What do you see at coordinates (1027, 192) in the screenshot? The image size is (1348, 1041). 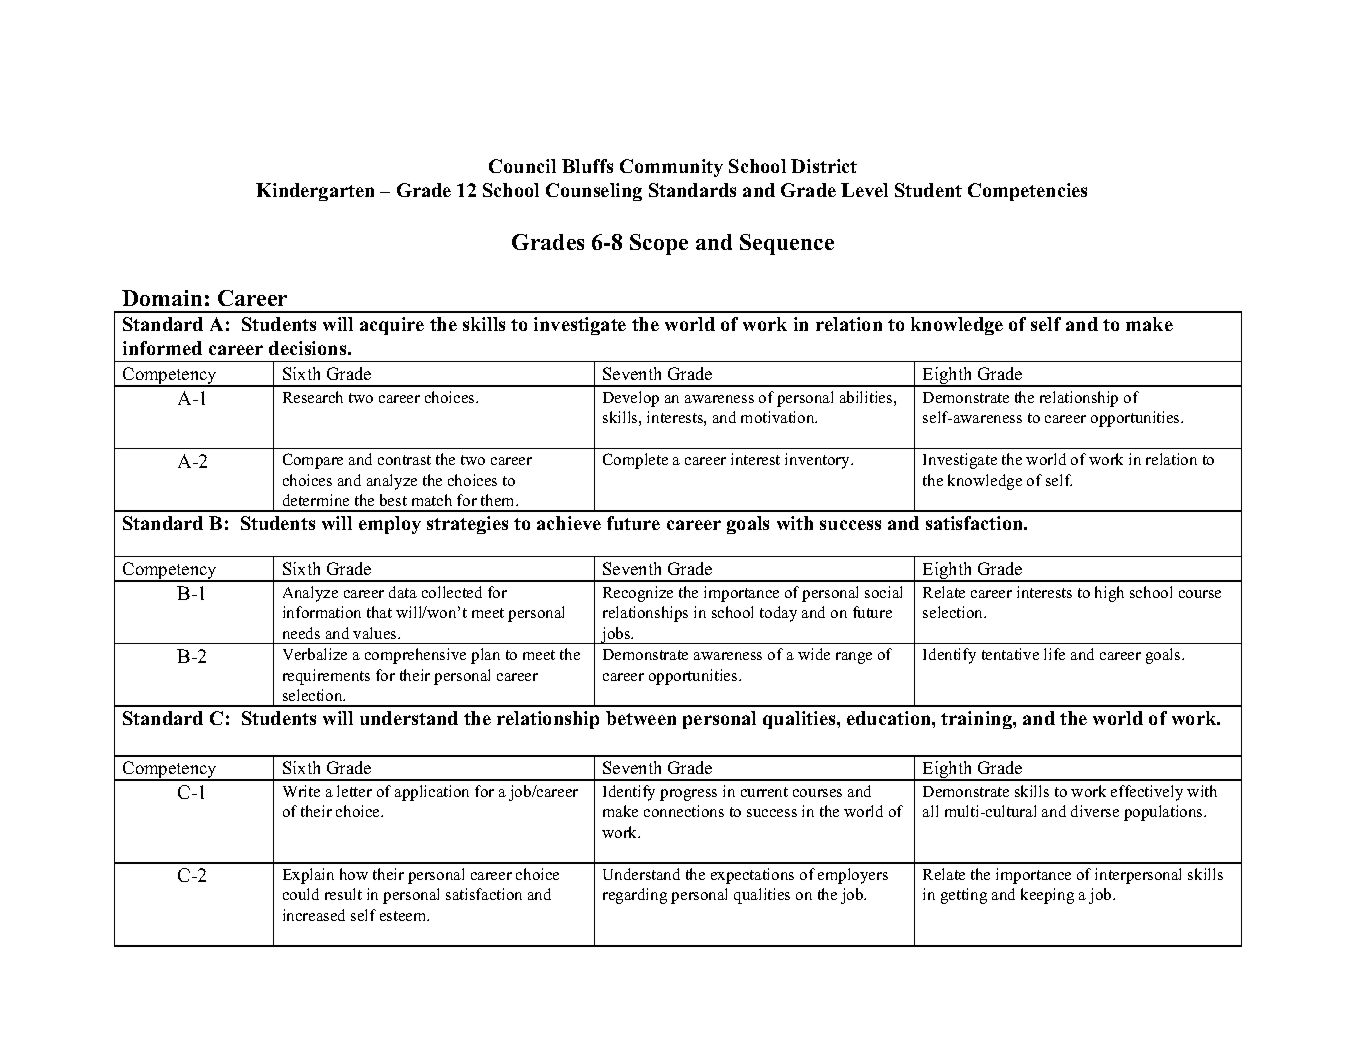 I see `Competencies` at bounding box center [1027, 192].
